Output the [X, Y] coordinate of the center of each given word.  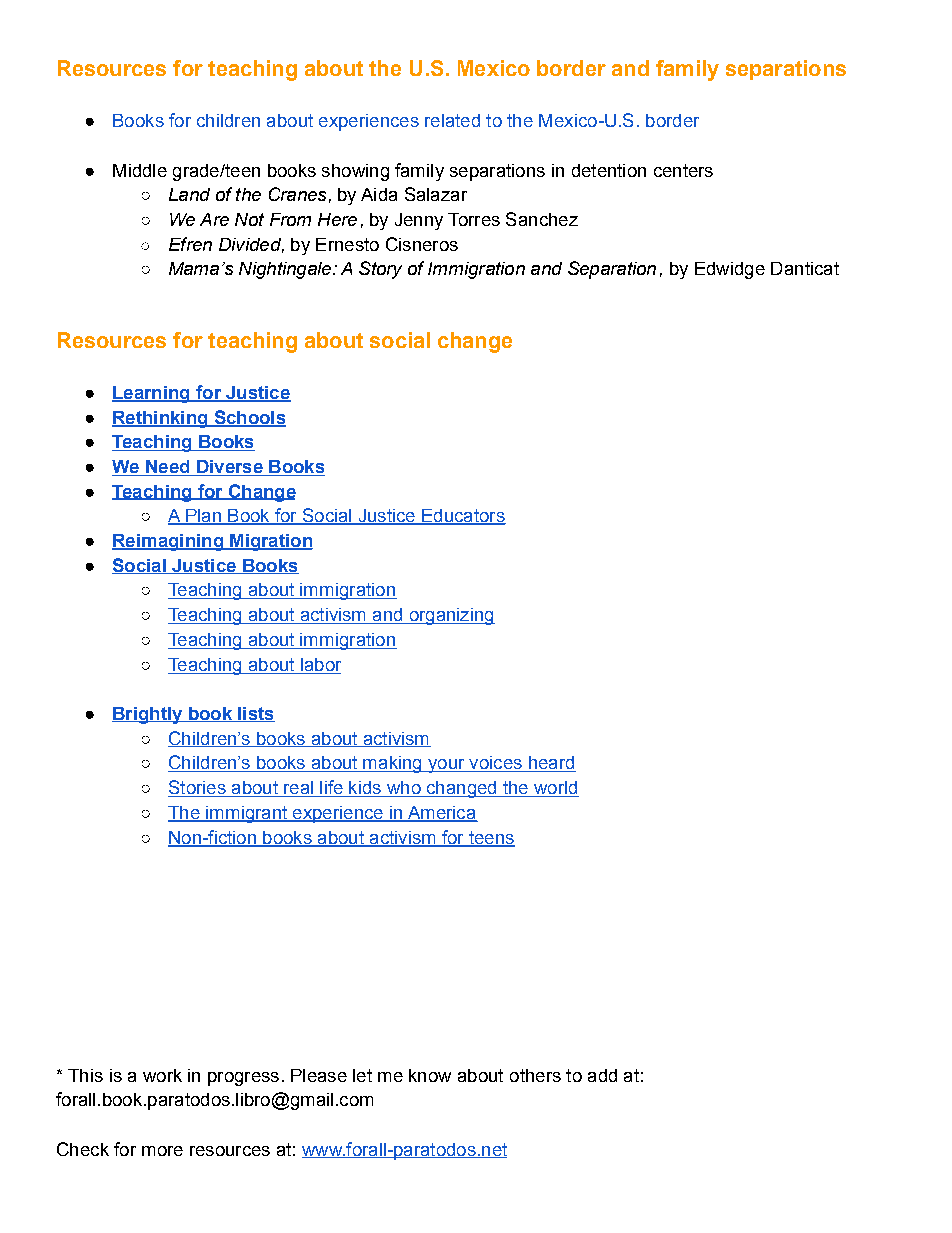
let [362, 1075]
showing [355, 172]
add [602, 1075]
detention [609, 170]
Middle [140, 170]
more [162, 1151]
